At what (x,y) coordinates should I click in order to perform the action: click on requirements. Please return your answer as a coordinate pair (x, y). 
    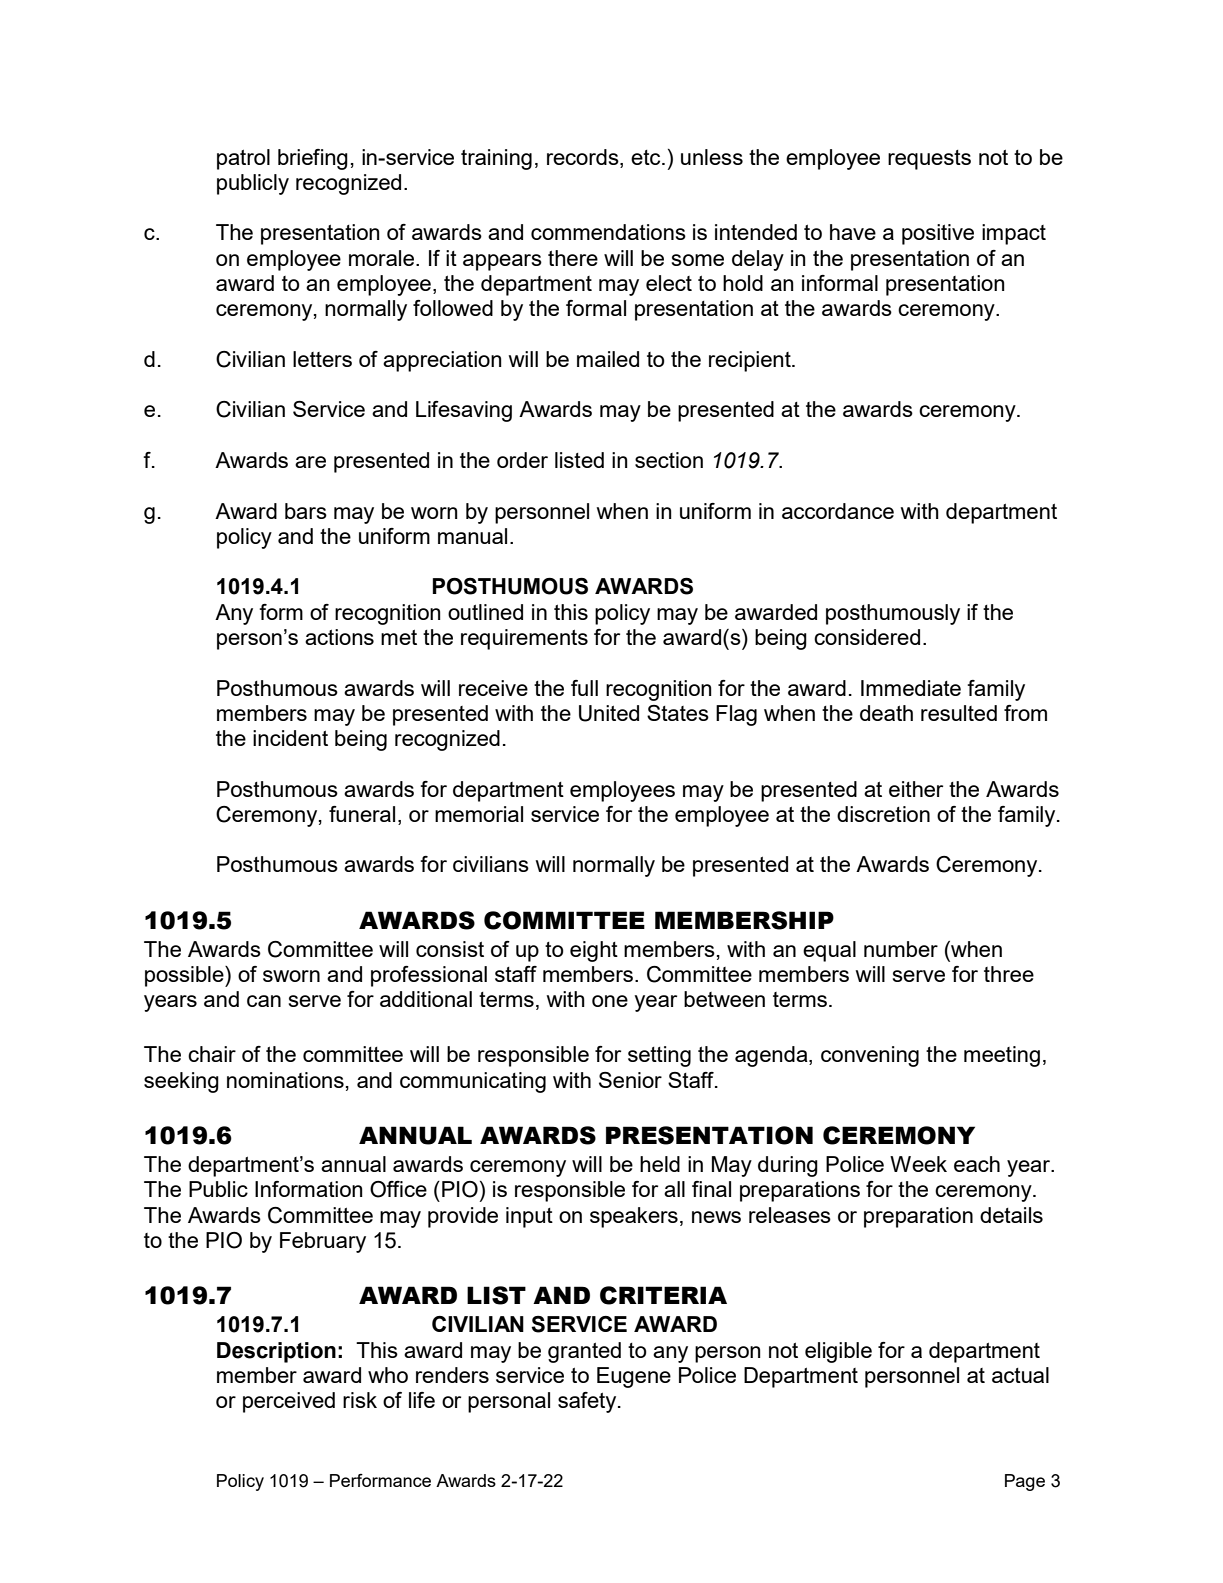
    Looking at the image, I should click on (524, 639).
